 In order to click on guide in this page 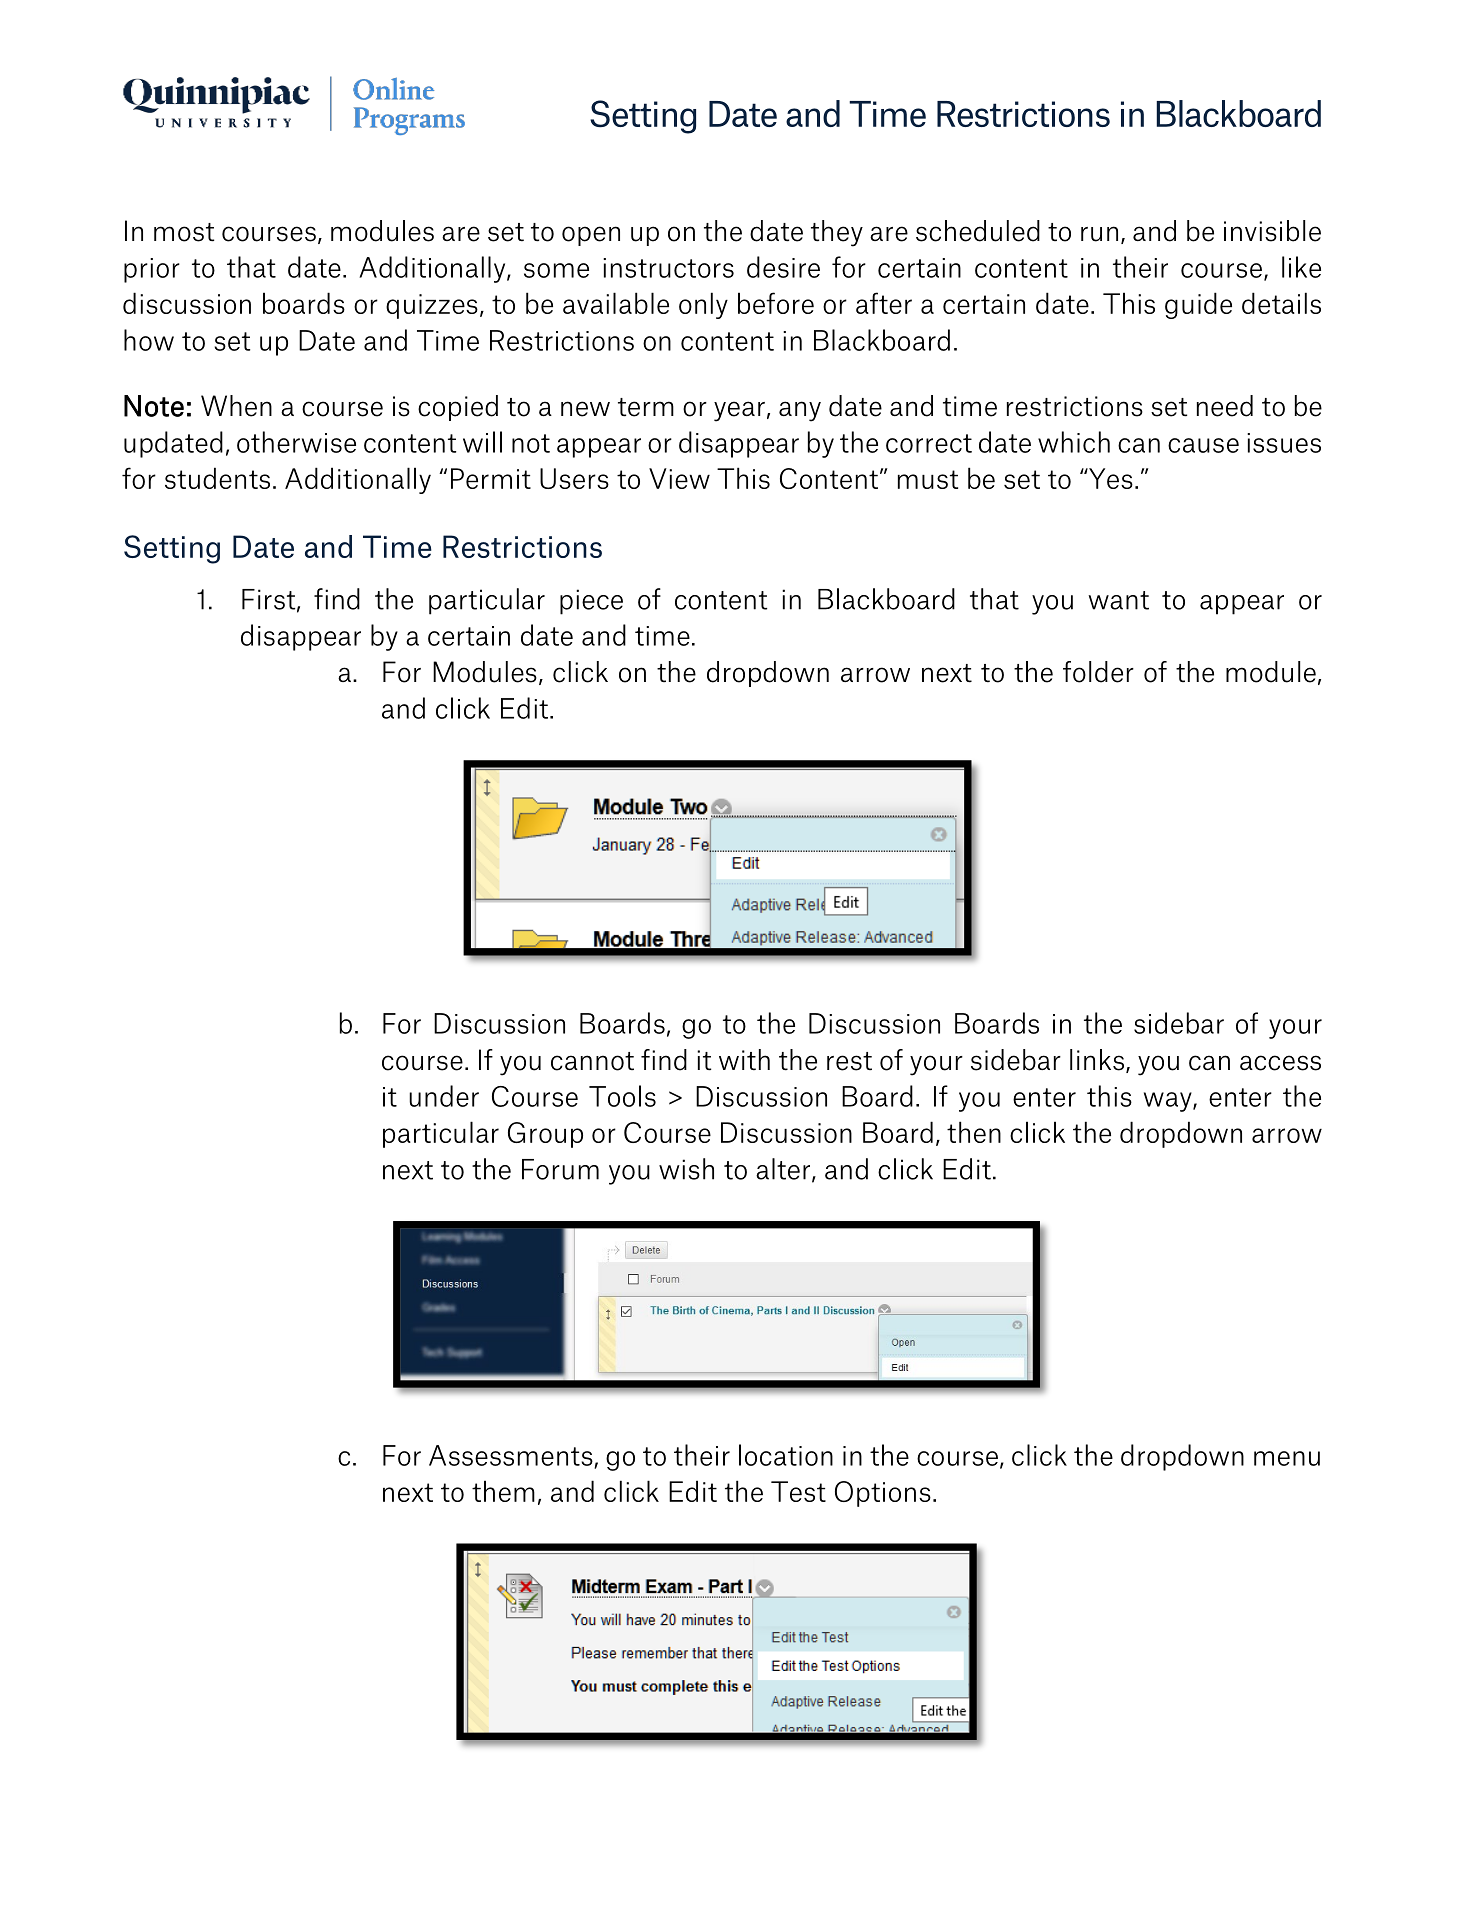, I will do `click(1198, 305)`.
